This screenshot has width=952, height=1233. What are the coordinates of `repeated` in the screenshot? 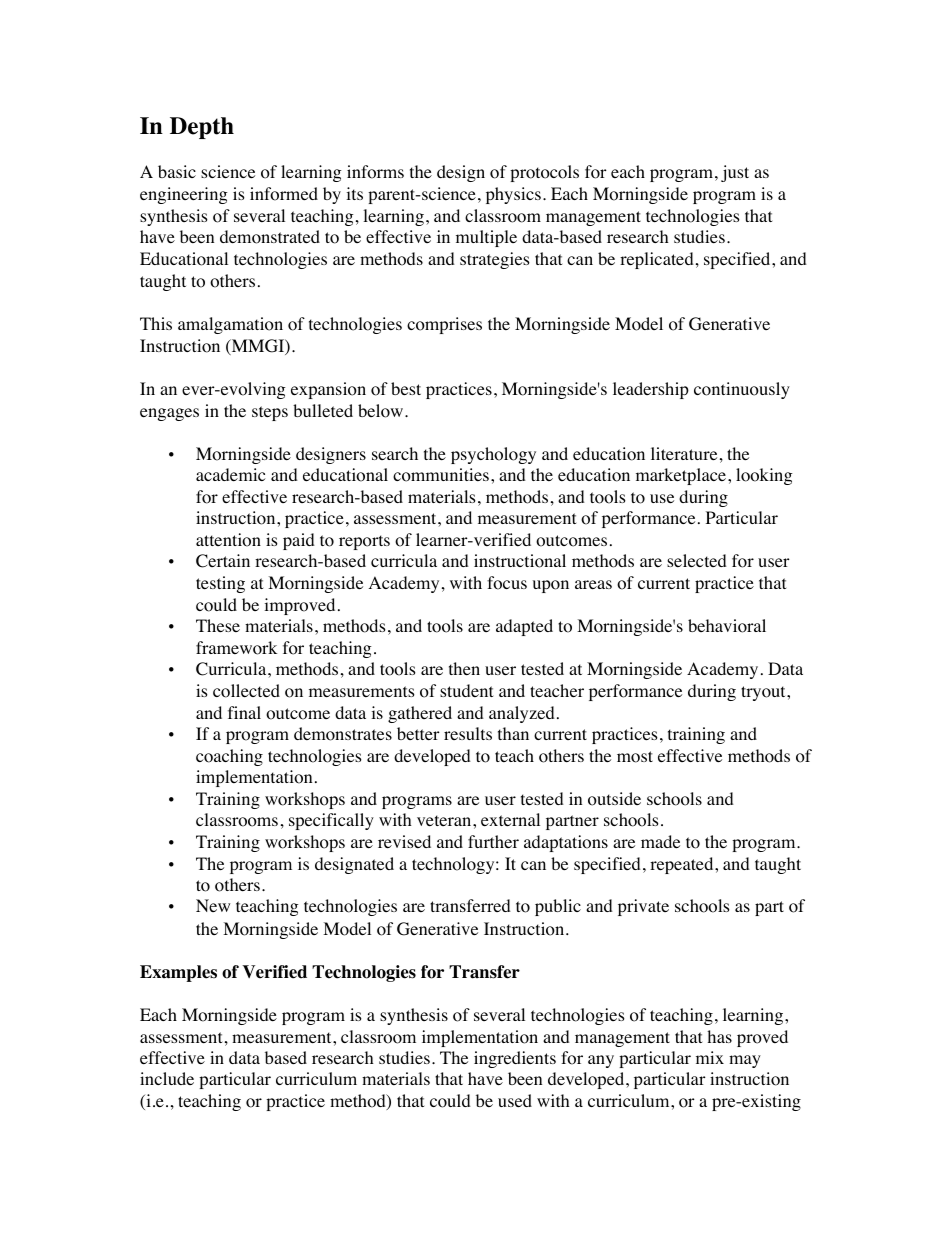 It's located at (683, 865).
